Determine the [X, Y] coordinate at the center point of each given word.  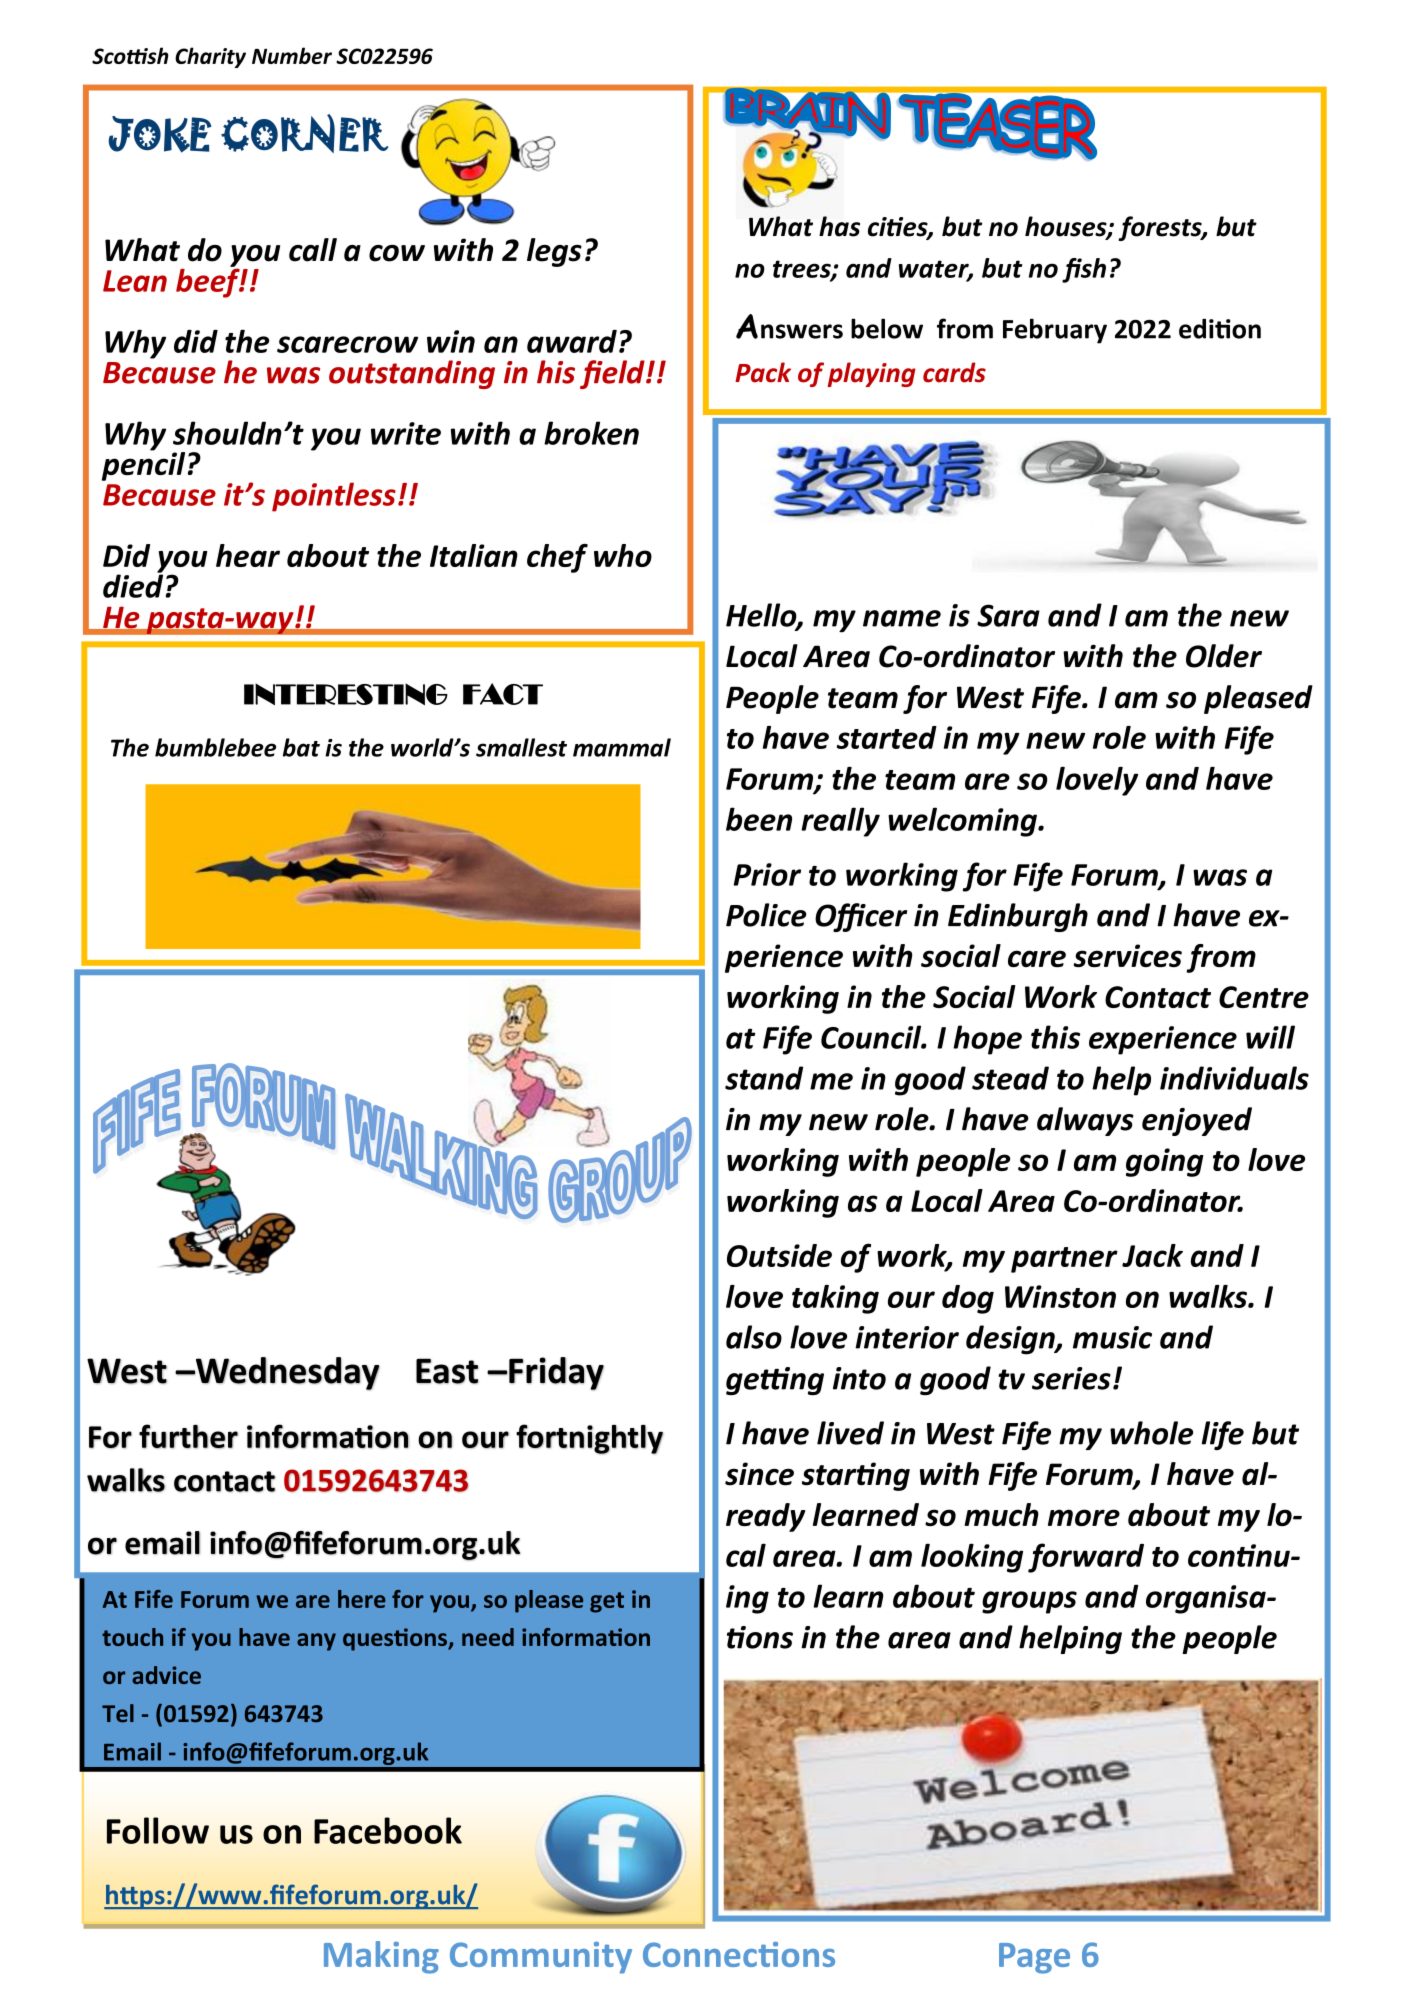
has [839, 226]
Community [541, 1958]
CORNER [304, 133]
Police [766, 915]
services [1127, 956]
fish [1084, 270]
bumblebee [215, 747]
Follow [158, 1830]
